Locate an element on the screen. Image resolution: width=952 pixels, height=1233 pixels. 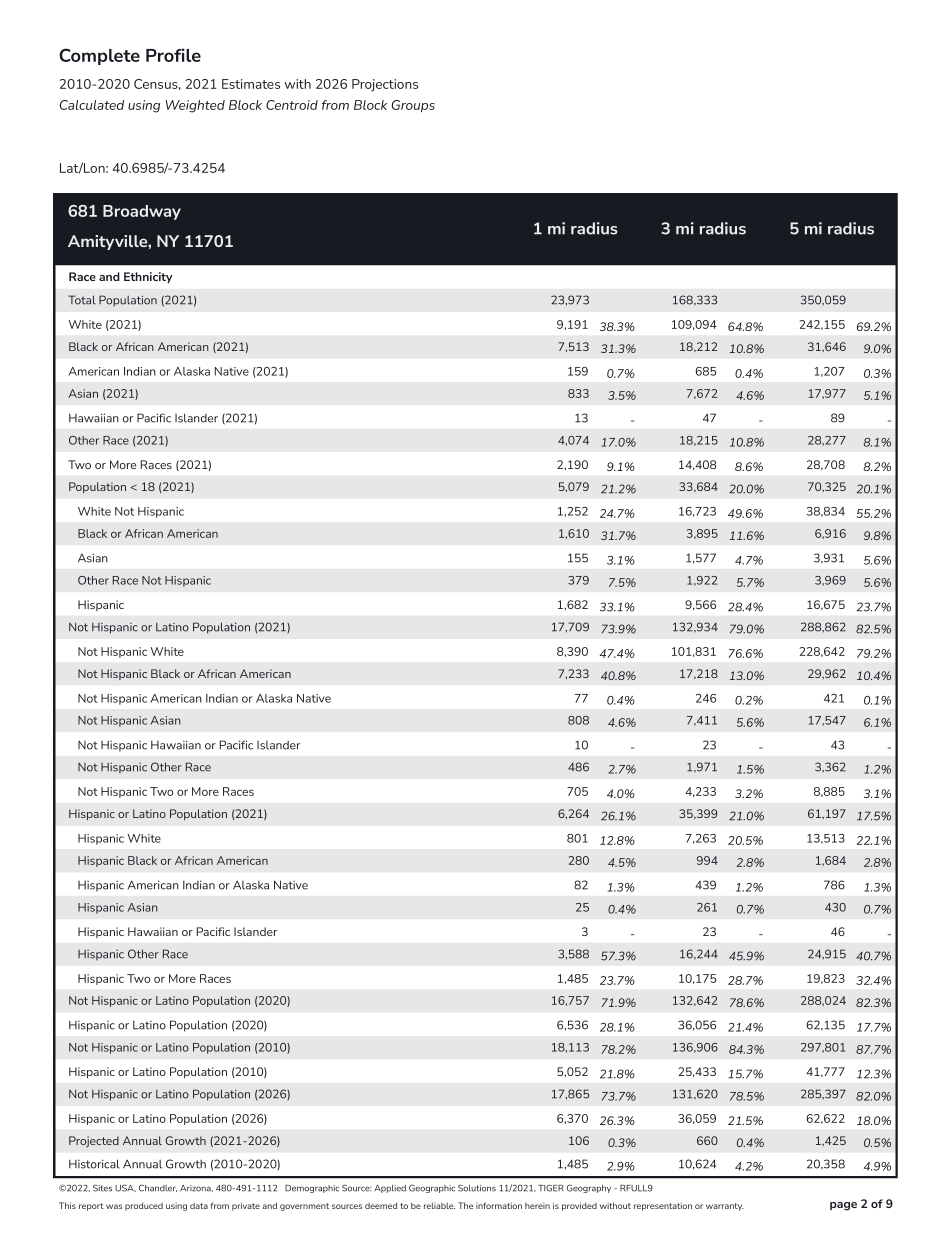
Solutions is located at coordinates (477, 1188).
